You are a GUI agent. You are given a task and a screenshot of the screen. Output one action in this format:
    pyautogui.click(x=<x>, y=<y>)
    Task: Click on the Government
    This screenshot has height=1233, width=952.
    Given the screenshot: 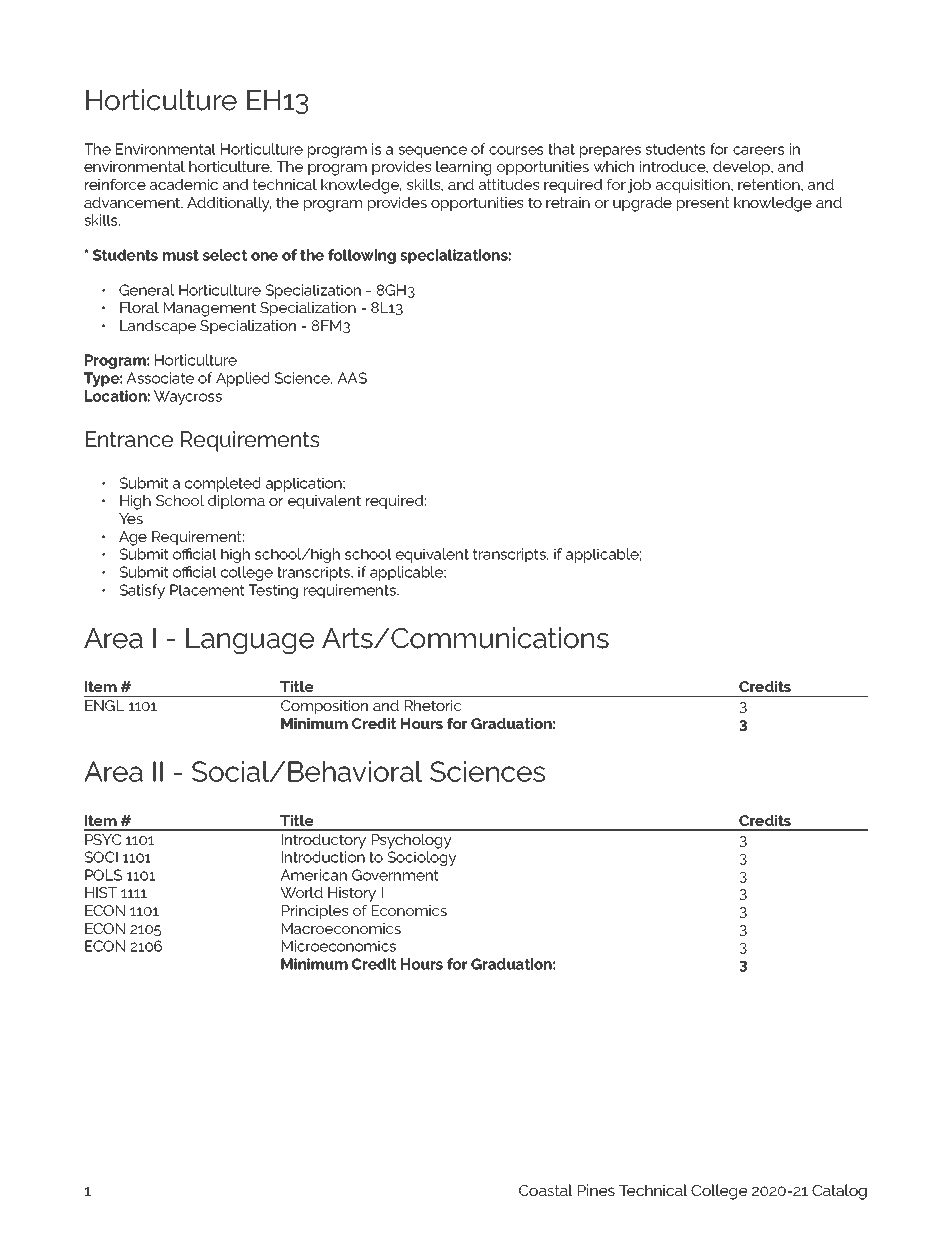 What is the action you would take?
    pyautogui.click(x=395, y=875)
